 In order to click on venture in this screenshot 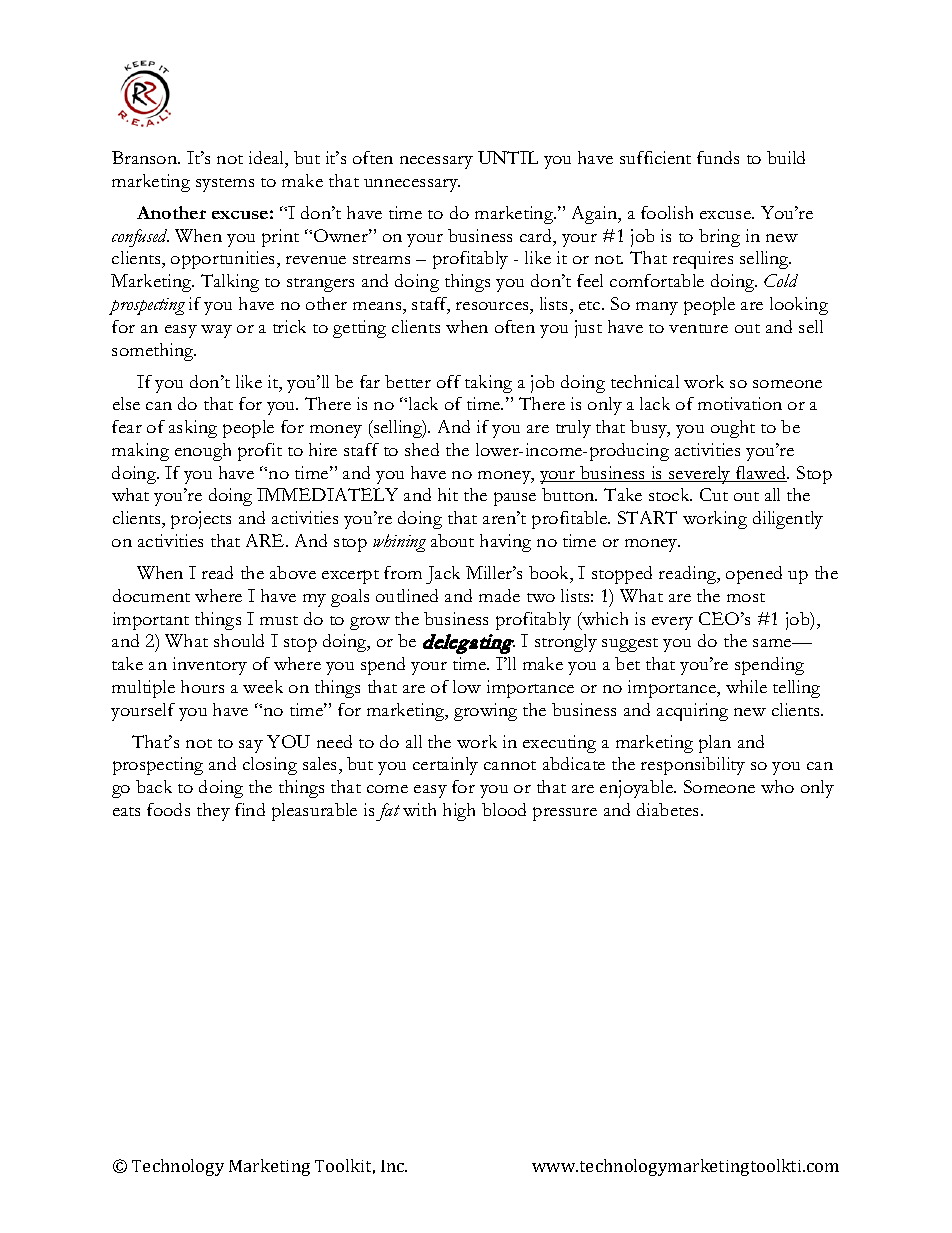, I will do `click(698, 328)`.
